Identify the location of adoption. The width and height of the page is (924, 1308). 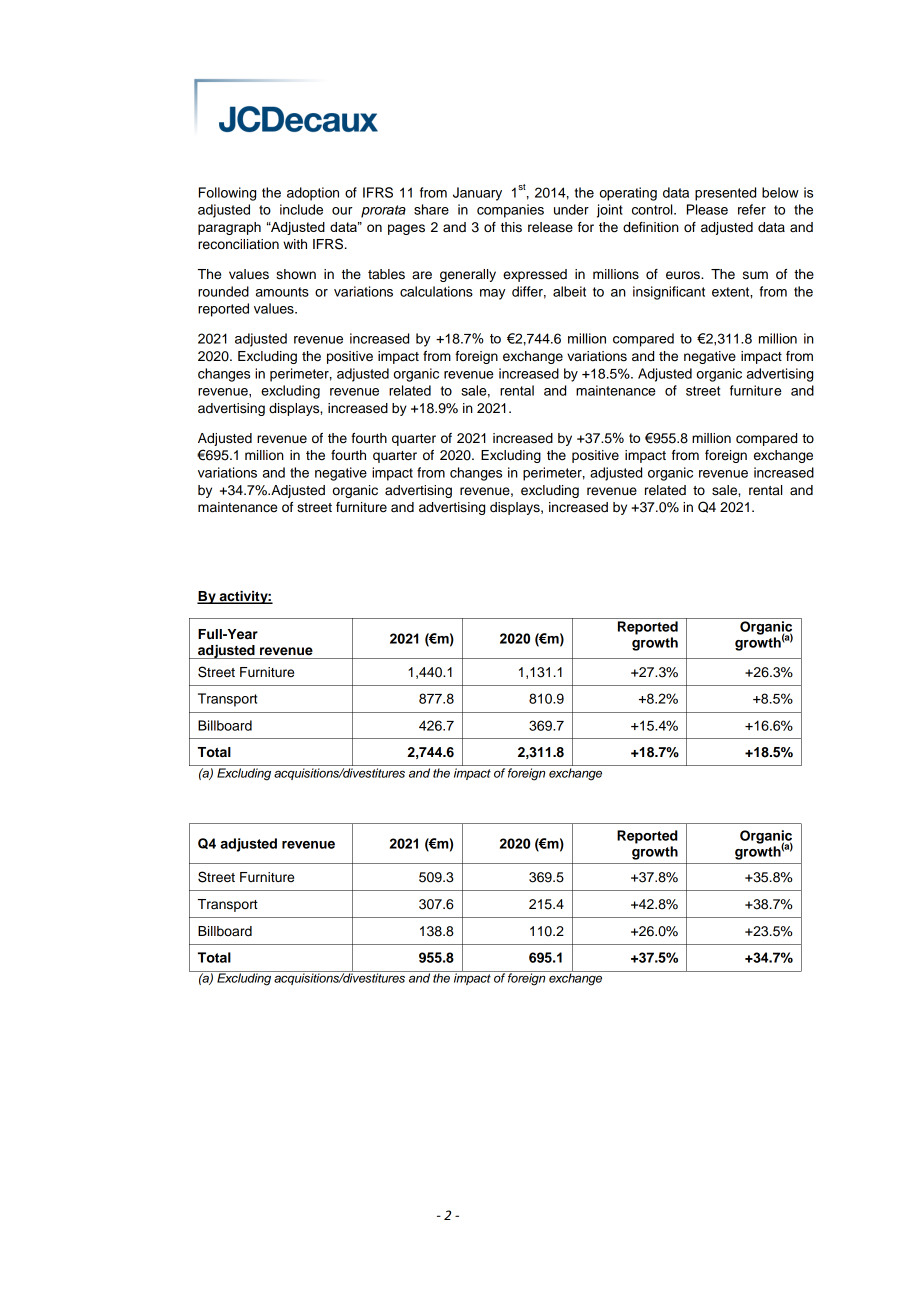
(313, 194).
